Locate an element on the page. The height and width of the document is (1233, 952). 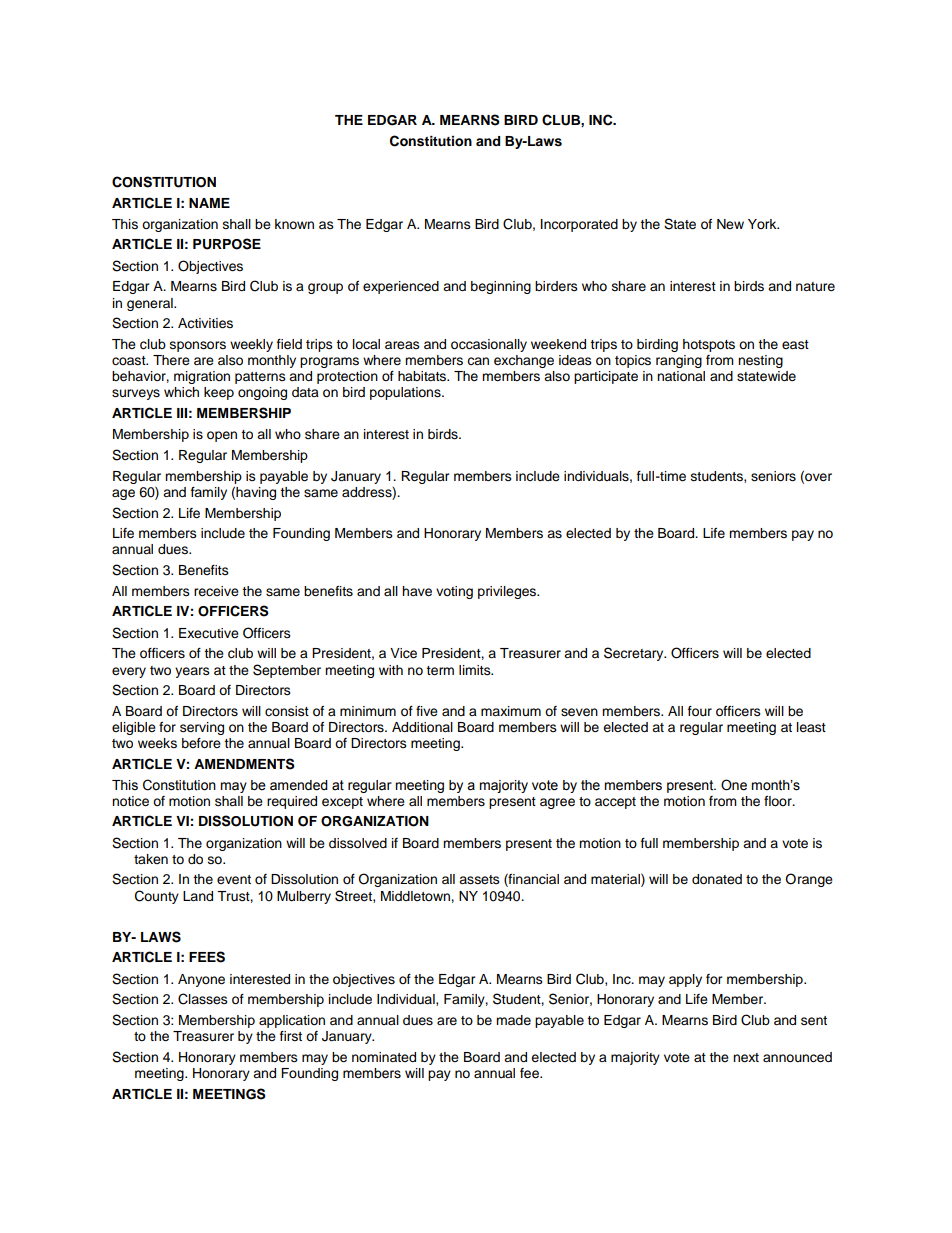
Executive is located at coordinates (209, 633).
